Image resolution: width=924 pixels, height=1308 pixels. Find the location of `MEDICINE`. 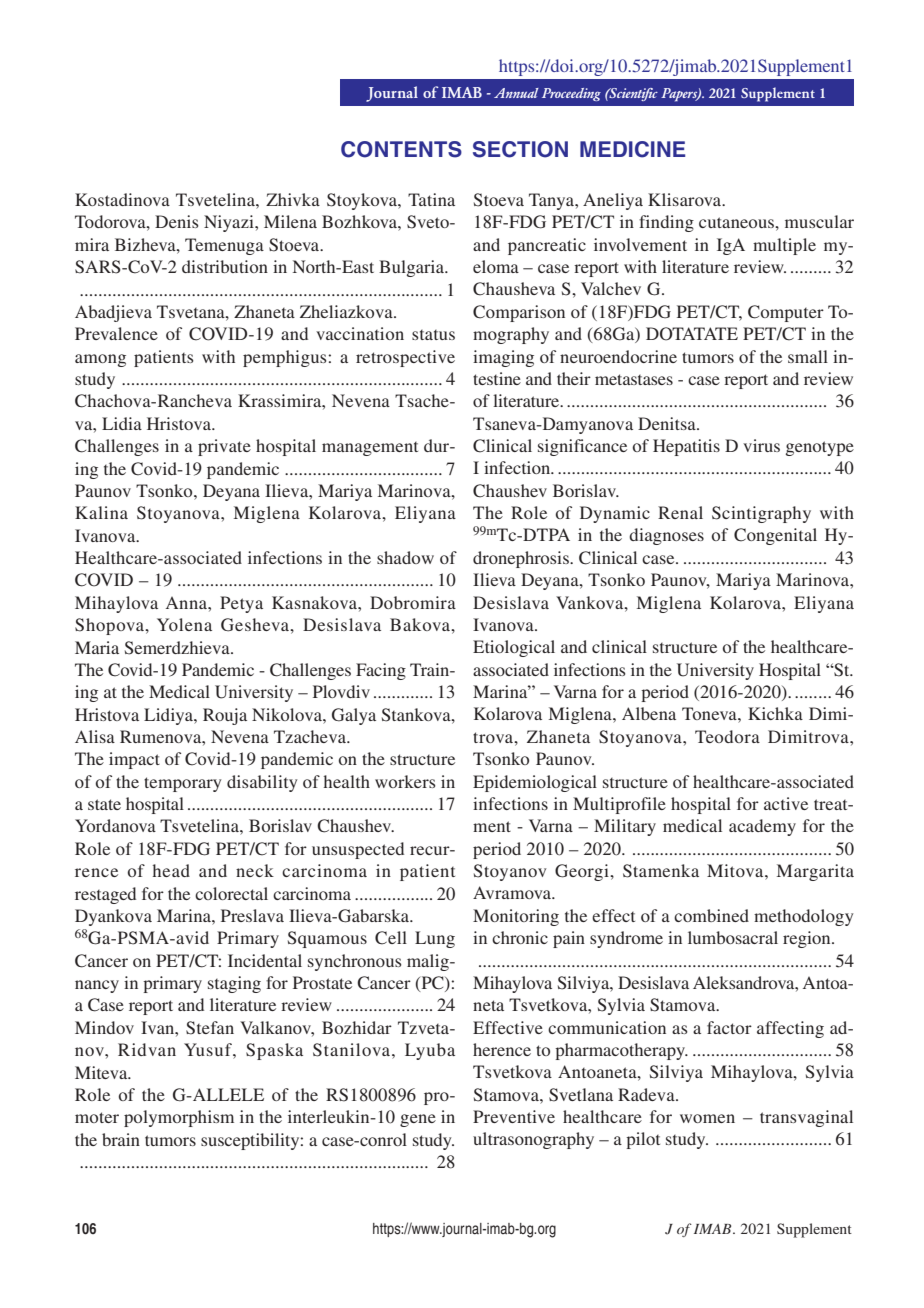

MEDICINE is located at coordinates (632, 149).
